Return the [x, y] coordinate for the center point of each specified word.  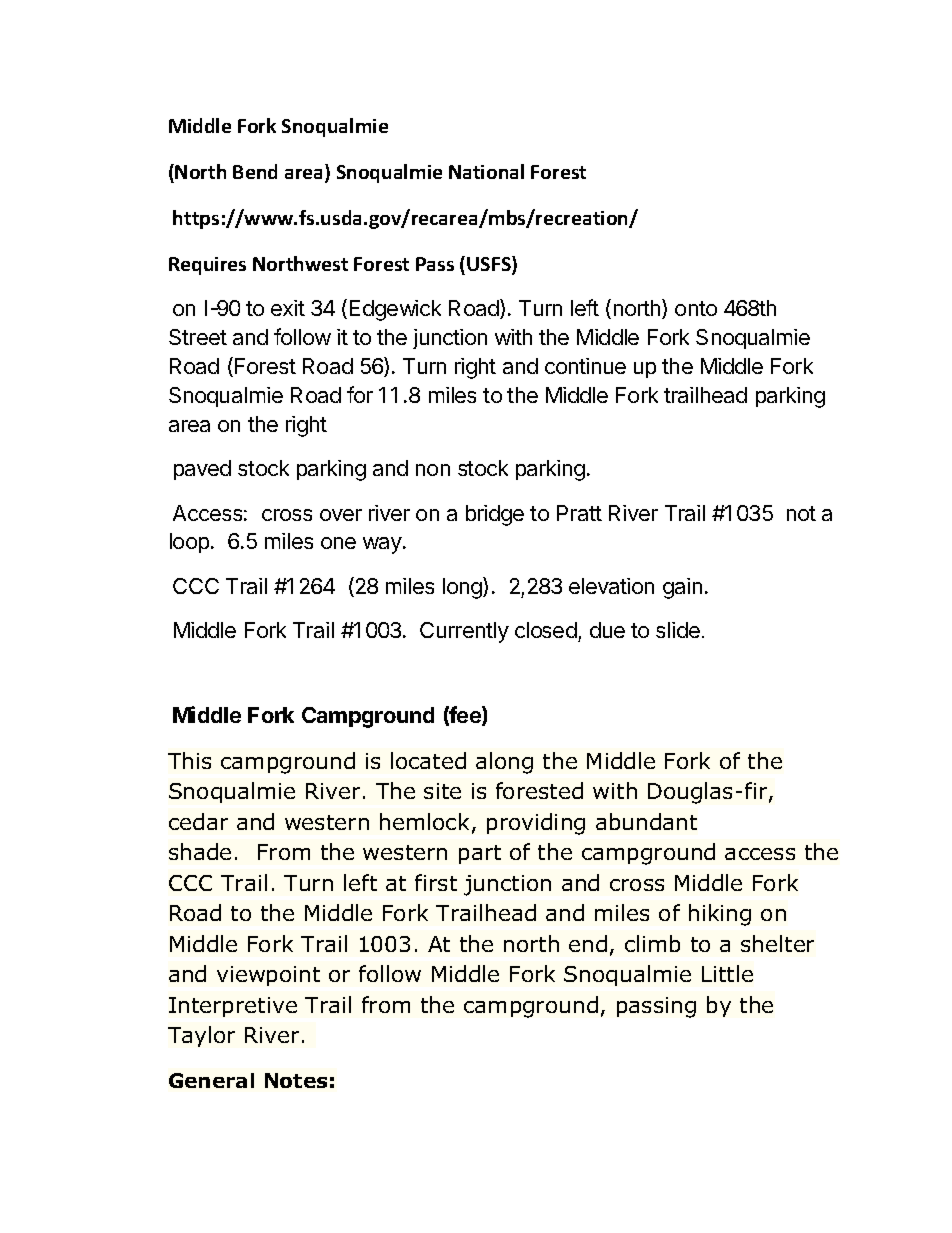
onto [696, 308]
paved [202, 470]
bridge [495, 515]
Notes [296, 1080]
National [486, 171]
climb [652, 943]
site [442, 791]
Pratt [579, 513]
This [189, 760]
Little [727, 973]
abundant [646, 821]
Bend [255, 171]
